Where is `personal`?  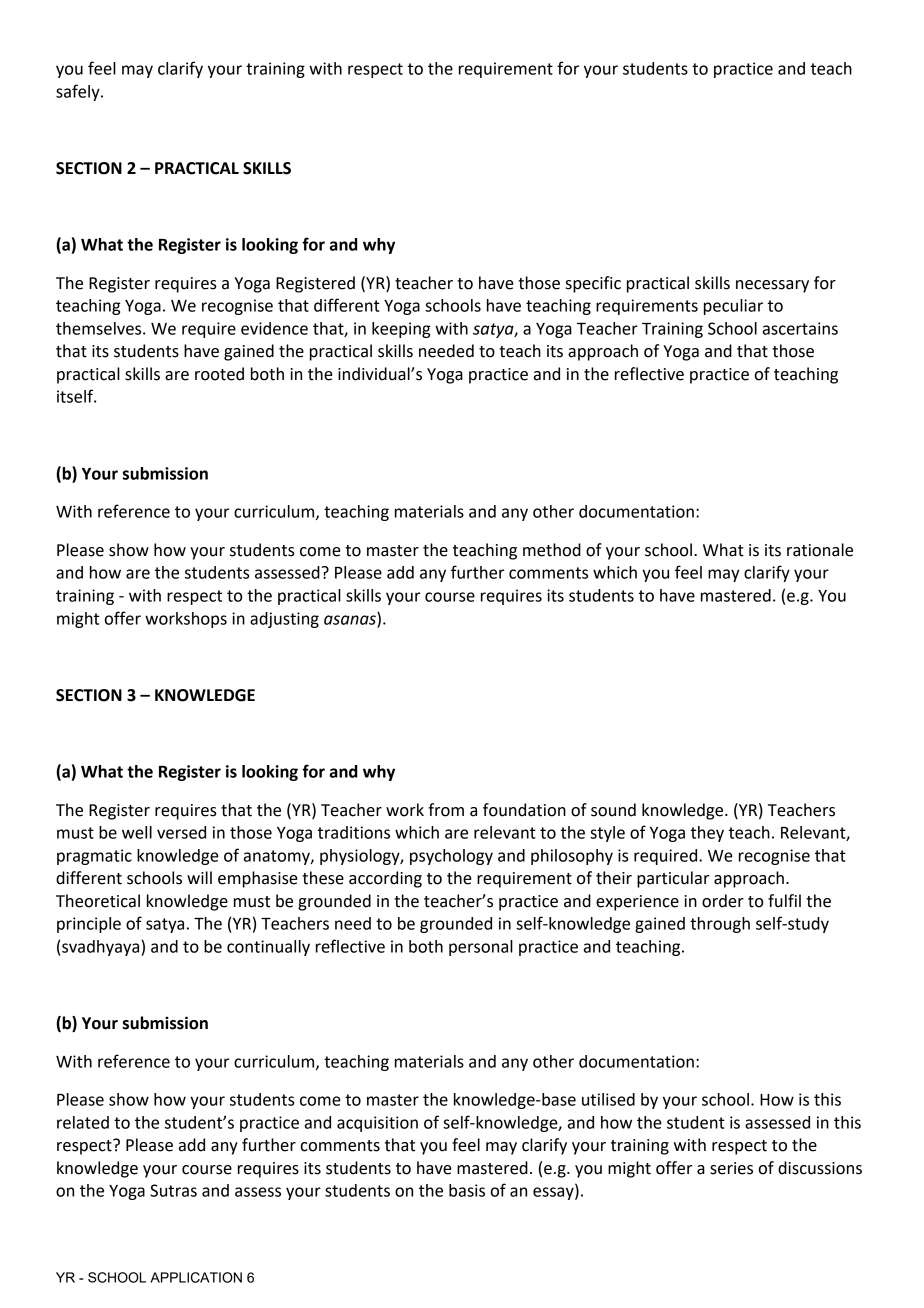
personal is located at coordinates (481, 948).
